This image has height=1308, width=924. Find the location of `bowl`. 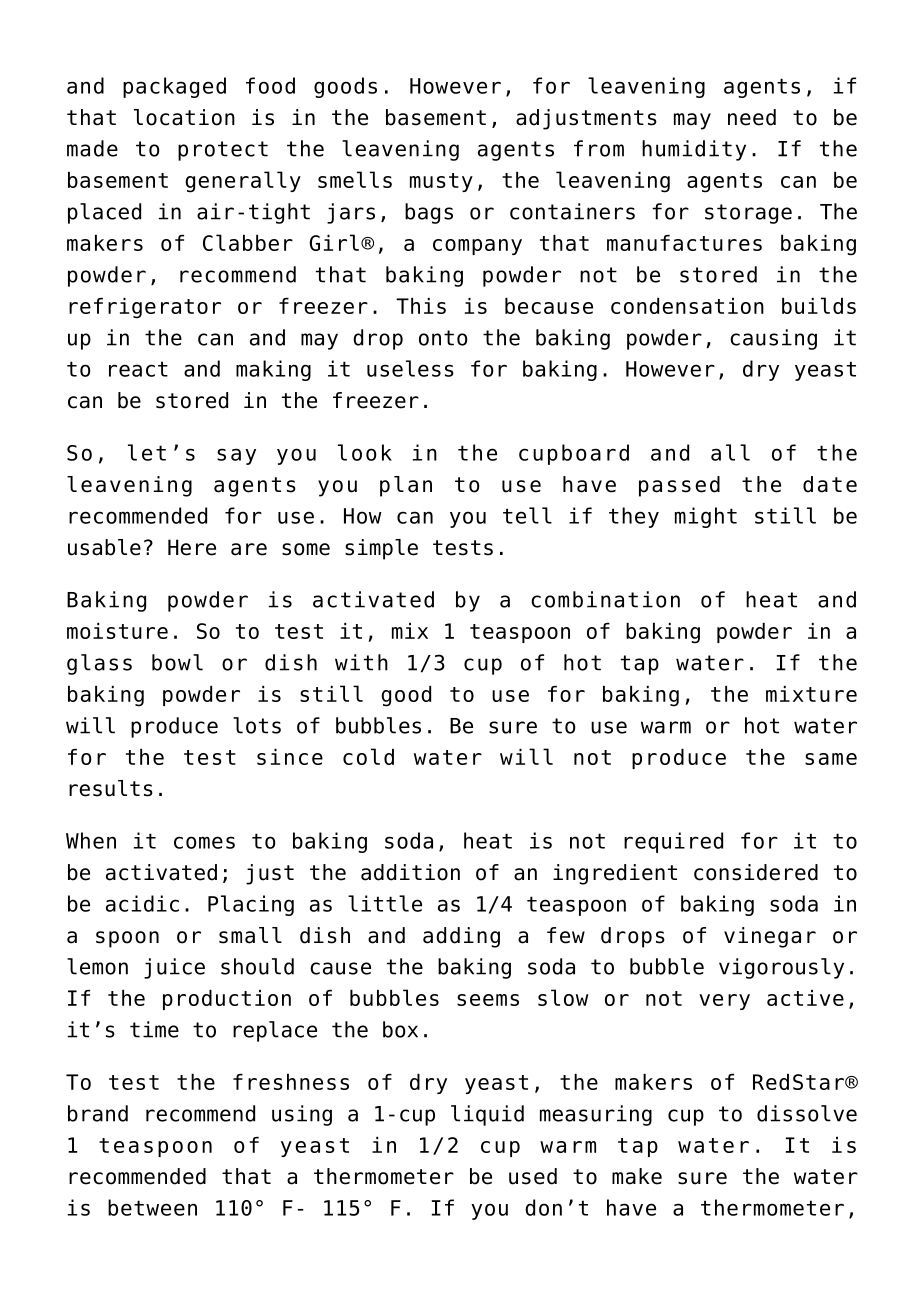

bowl is located at coordinates (177, 662).
